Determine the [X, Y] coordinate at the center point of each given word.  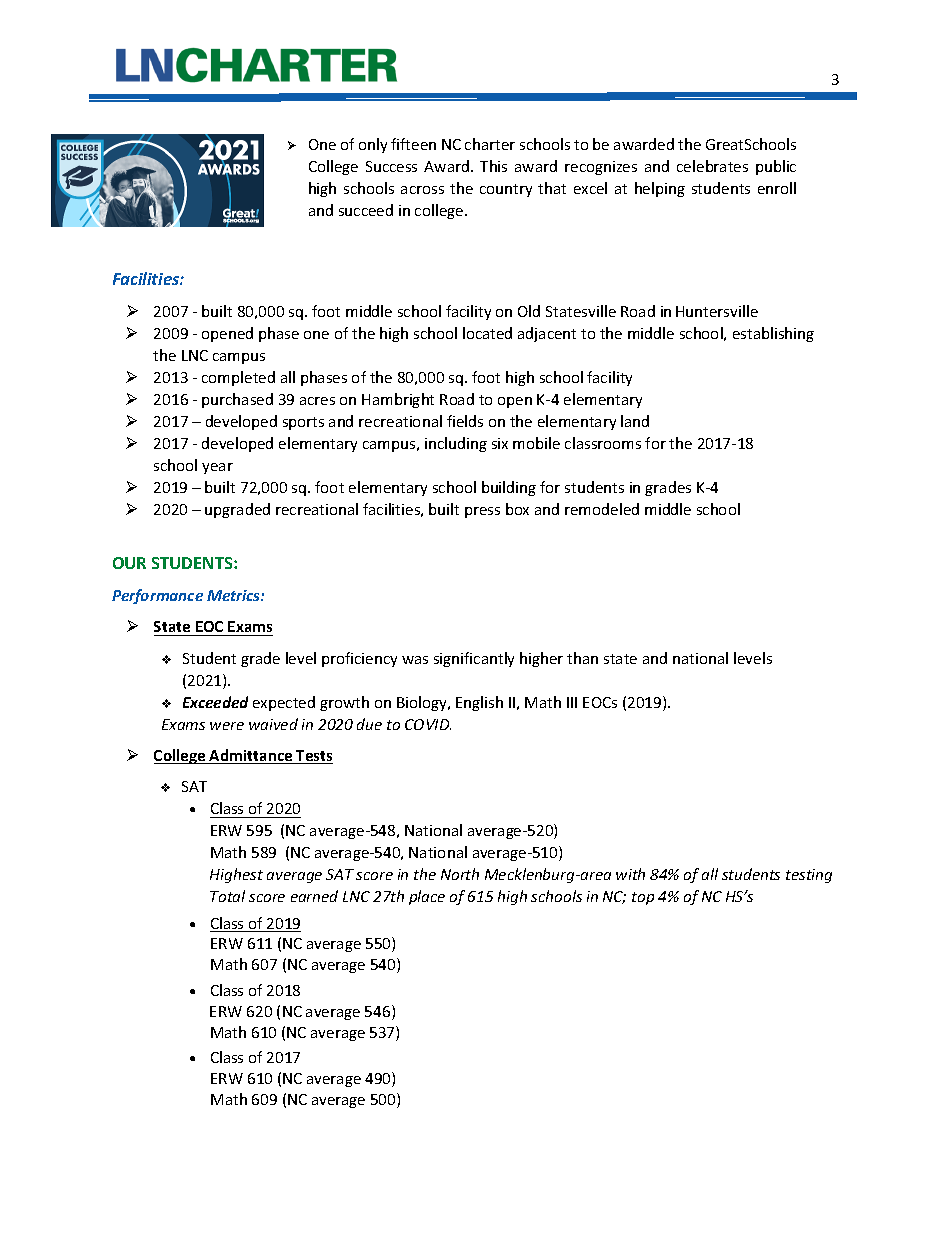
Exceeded [215, 702]
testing [809, 876]
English [479, 703]
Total [227, 896]
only [373, 145]
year [217, 468]
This [493, 166]
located [487, 333]
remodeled [602, 509]
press [482, 512]
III [572, 702]
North [460, 874]
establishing [773, 334]
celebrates [712, 166]
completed [238, 378]
